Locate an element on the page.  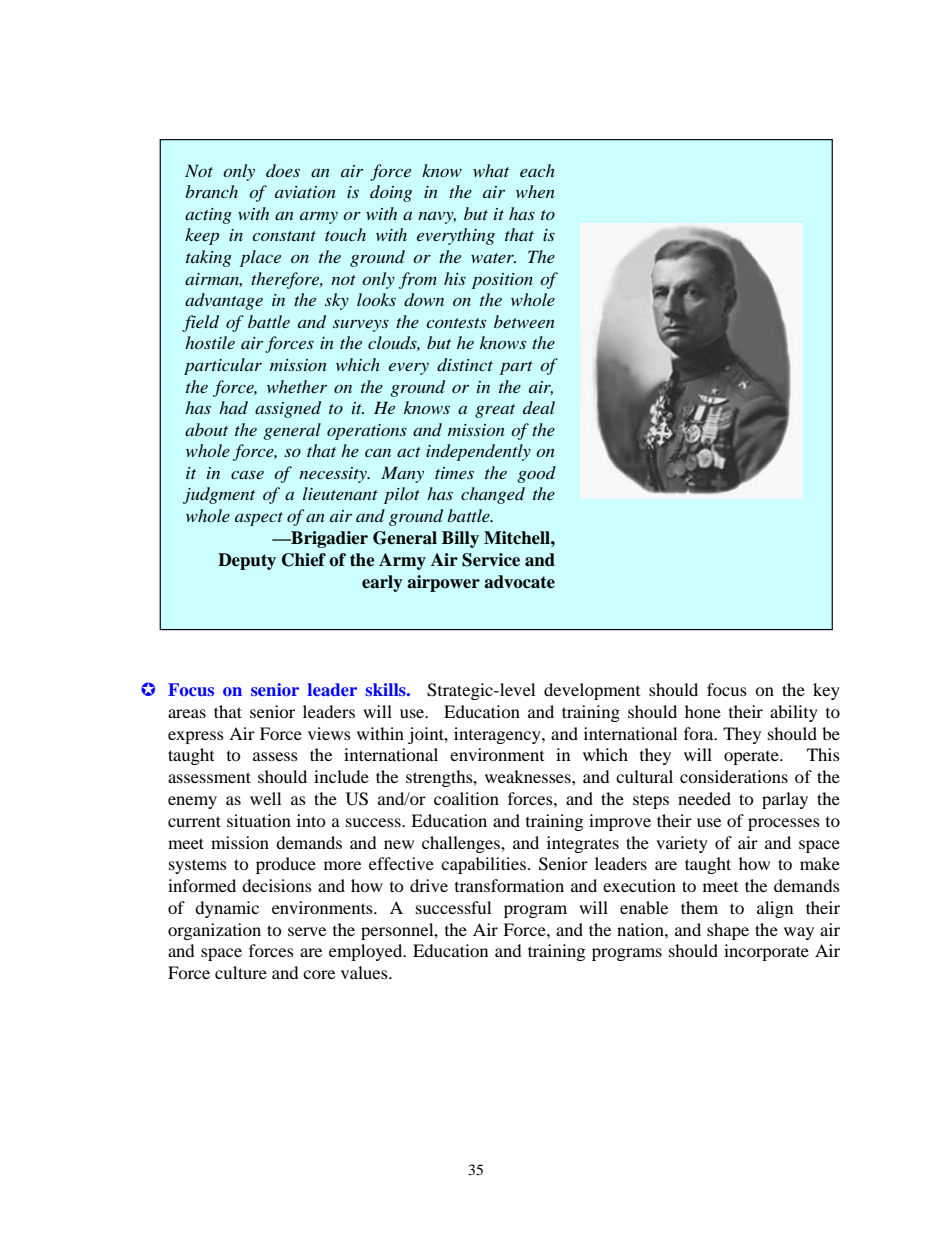
incorporate is located at coordinates (766, 952).
